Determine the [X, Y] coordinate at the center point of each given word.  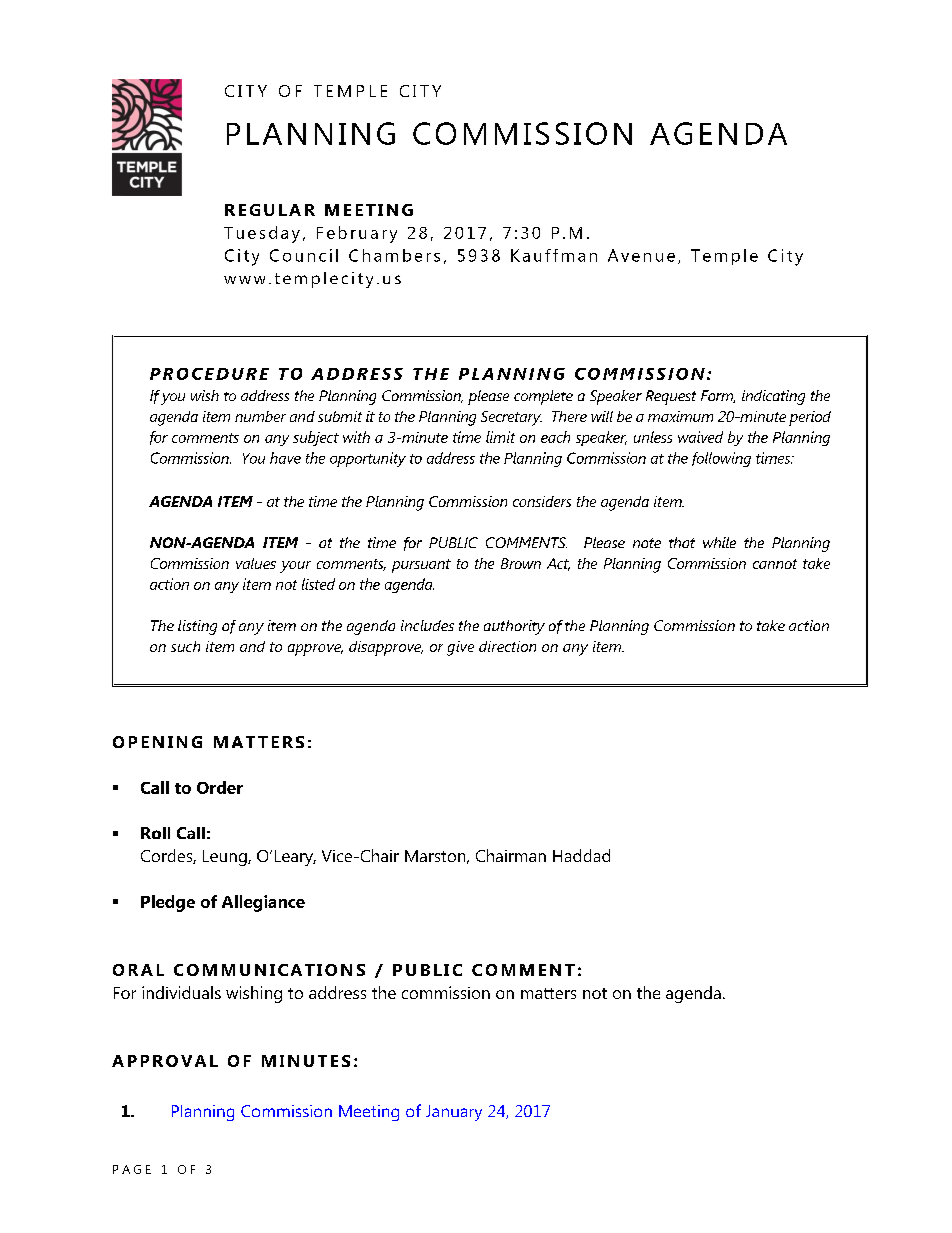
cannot [775, 564]
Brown [521, 563]
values [256, 563]
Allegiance [263, 903]
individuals [181, 992]
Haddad [581, 855]
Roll [155, 833]
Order [220, 787]
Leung [226, 858]
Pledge [168, 903]
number [260, 416]
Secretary [511, 418]
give [460, 648]
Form [718, 396]
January [454, 1113]
